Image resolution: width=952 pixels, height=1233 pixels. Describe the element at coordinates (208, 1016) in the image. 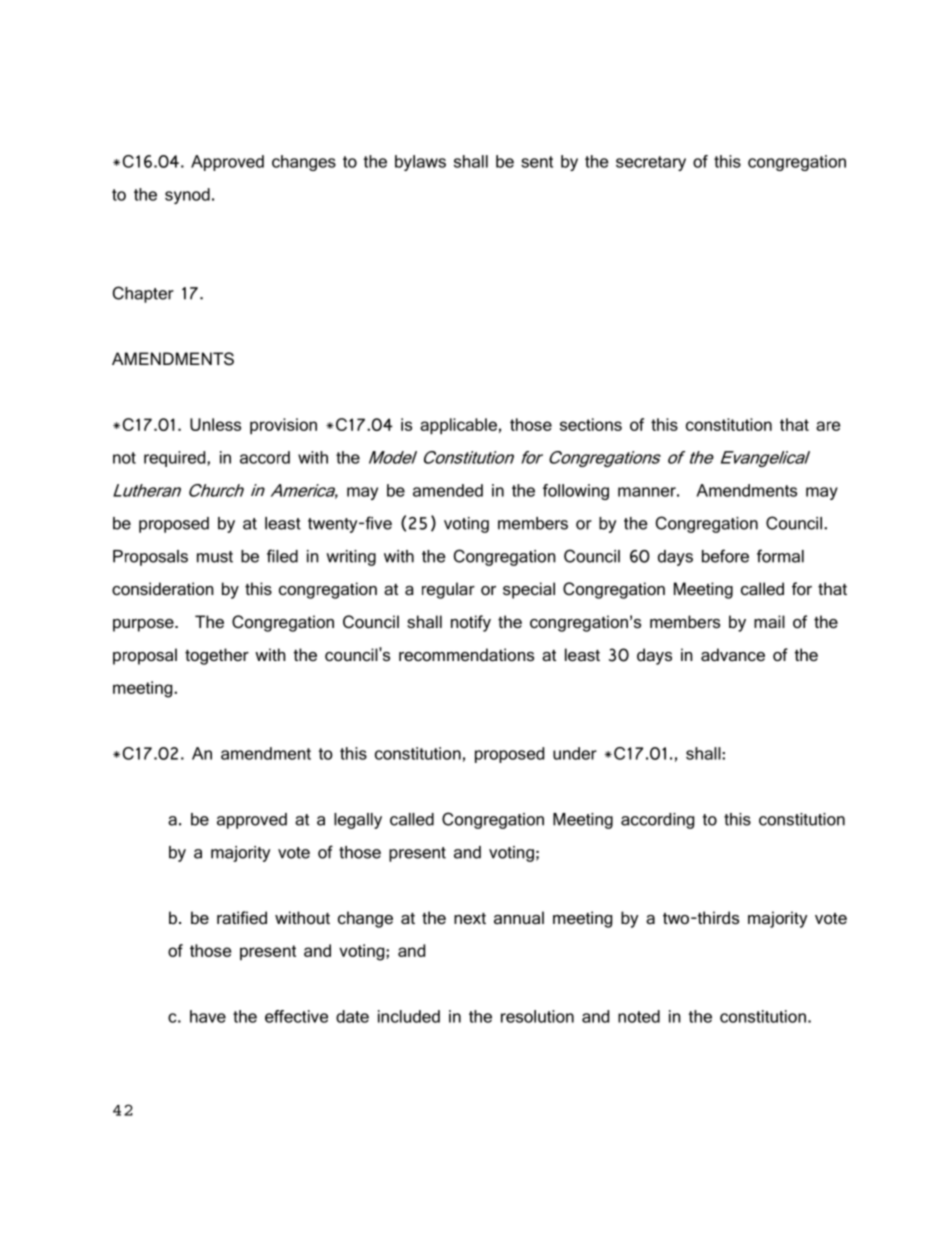

I see `have` at that location.
